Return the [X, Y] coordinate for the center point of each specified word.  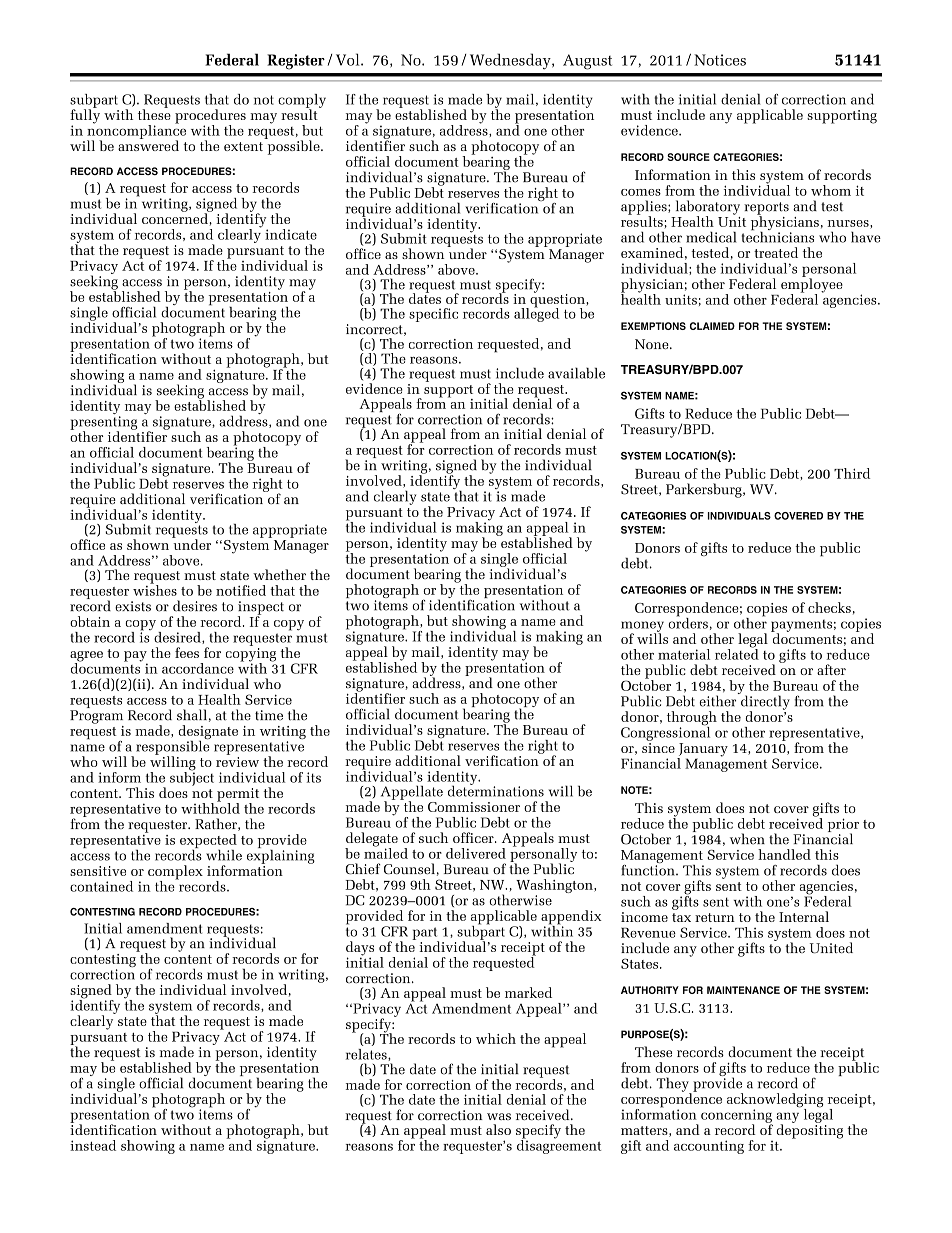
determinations [496, 790]
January [702, 751]
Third [852, 473]
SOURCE [688, 157]
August [587, 62]
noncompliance [136, 132]
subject [192, 777]
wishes [155, 589]
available [576, 373]
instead [93, 1145]
